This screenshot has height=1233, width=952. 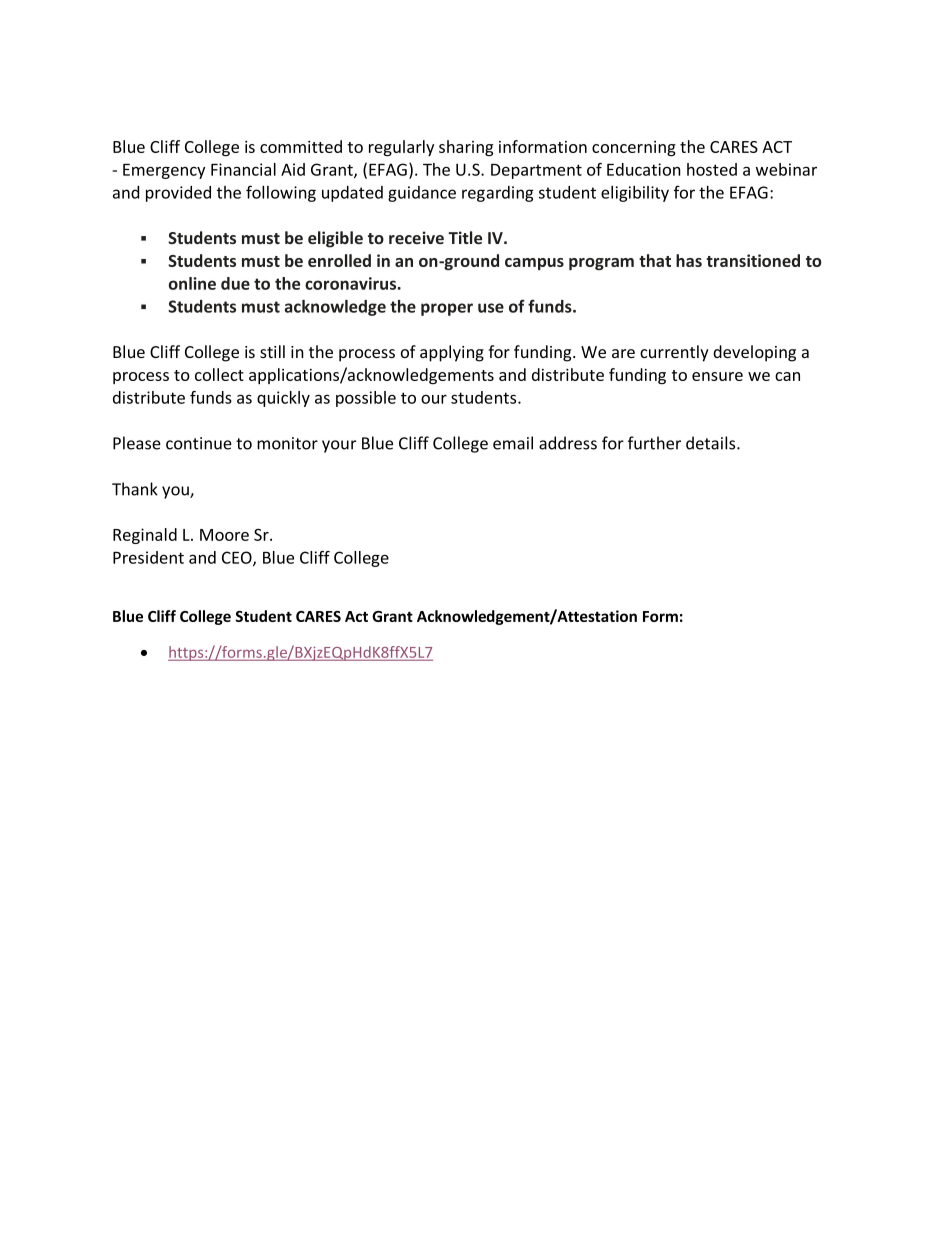 What do you see at coordinates (192, 283) in the screenshot?
I see `online` at bounding box center [192, 283].
